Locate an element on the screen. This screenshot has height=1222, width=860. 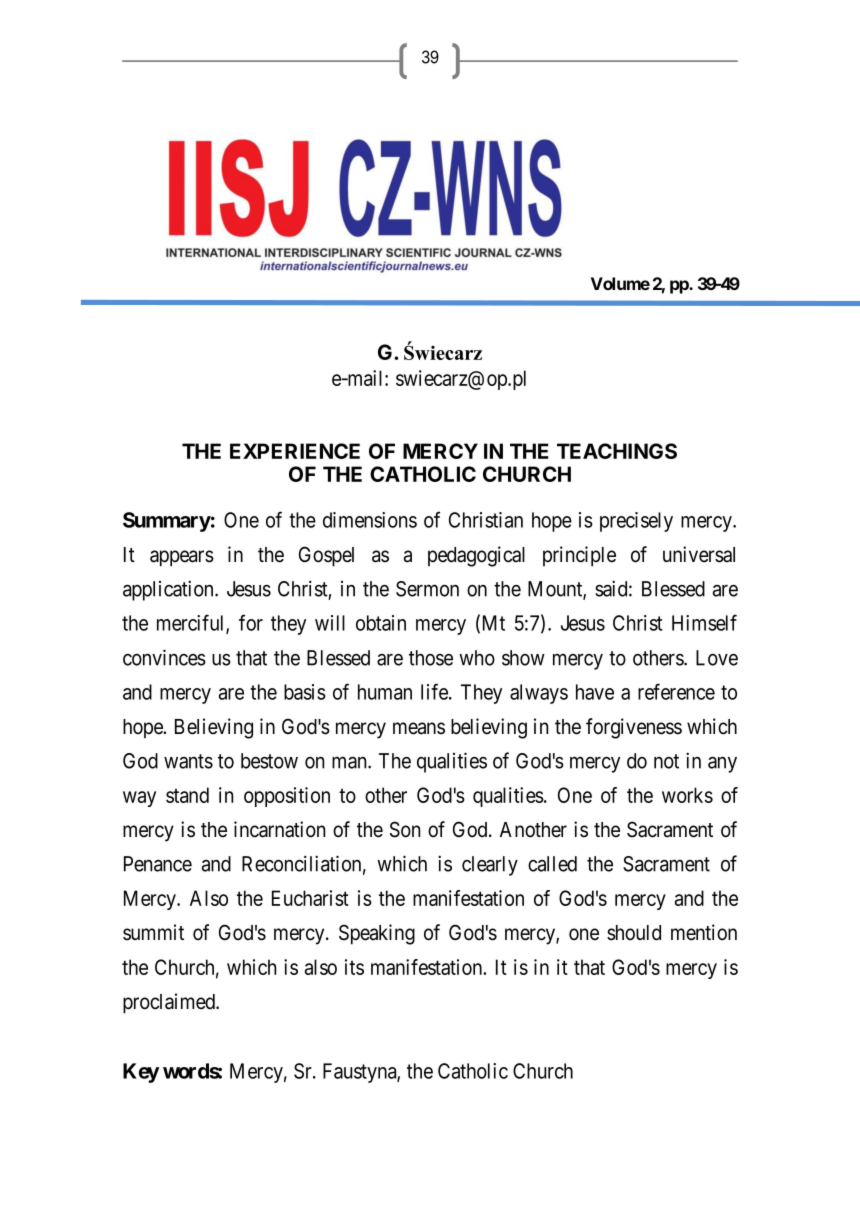
wants is located at coordinates (188, 761).
